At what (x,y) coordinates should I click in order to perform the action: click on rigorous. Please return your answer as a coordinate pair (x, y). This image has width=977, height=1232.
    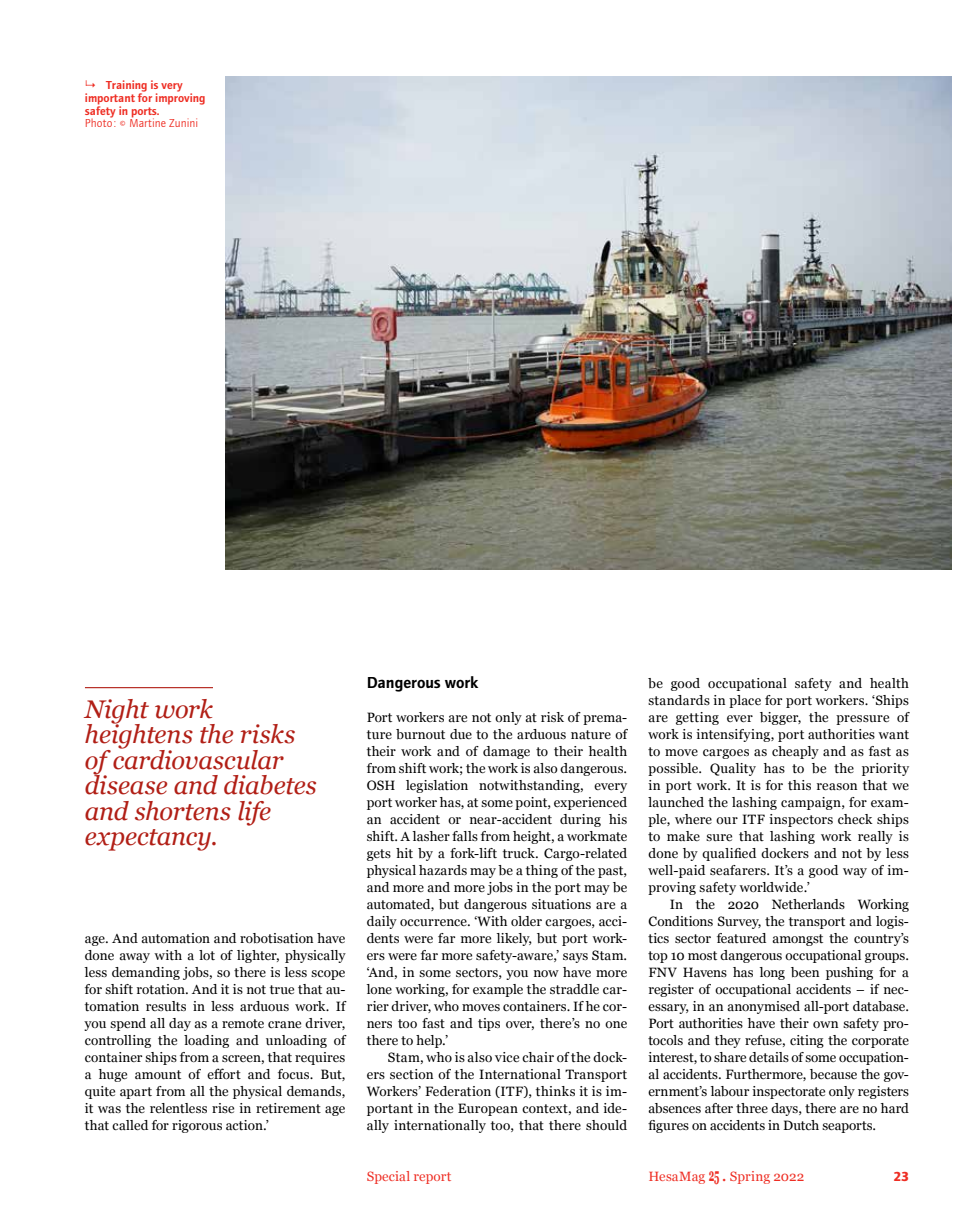
    Looking at the image, I should click on (197, 1126).
